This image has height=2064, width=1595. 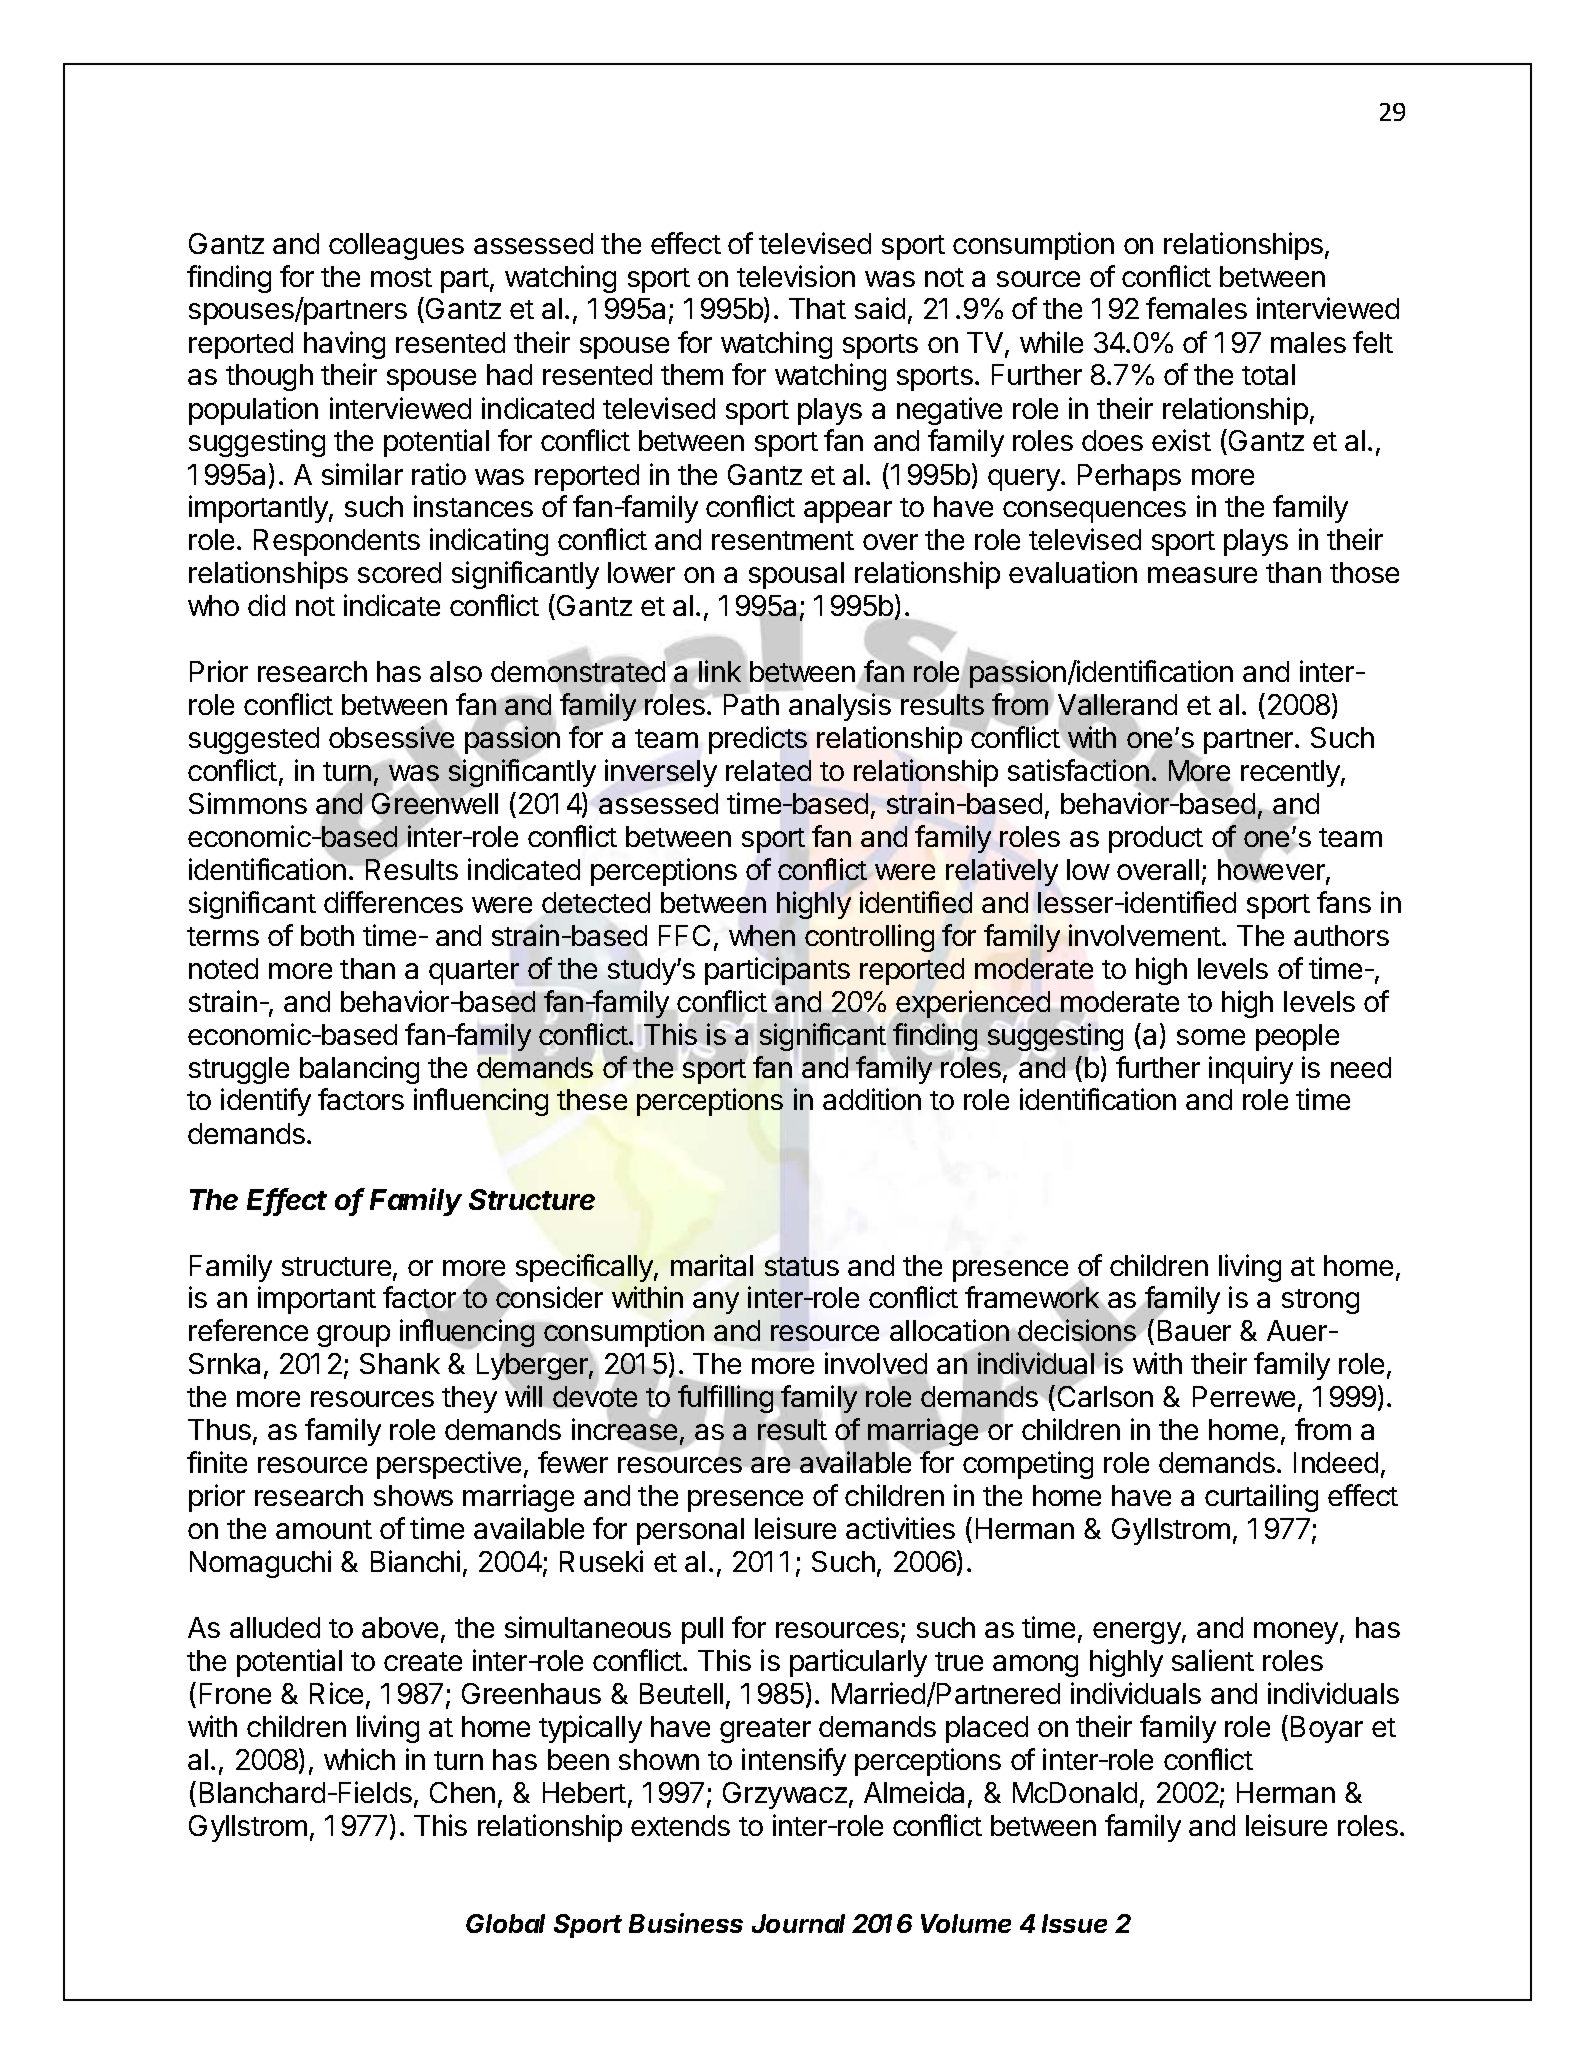 I want to click on balancing, so click(x=359, y=1070).
